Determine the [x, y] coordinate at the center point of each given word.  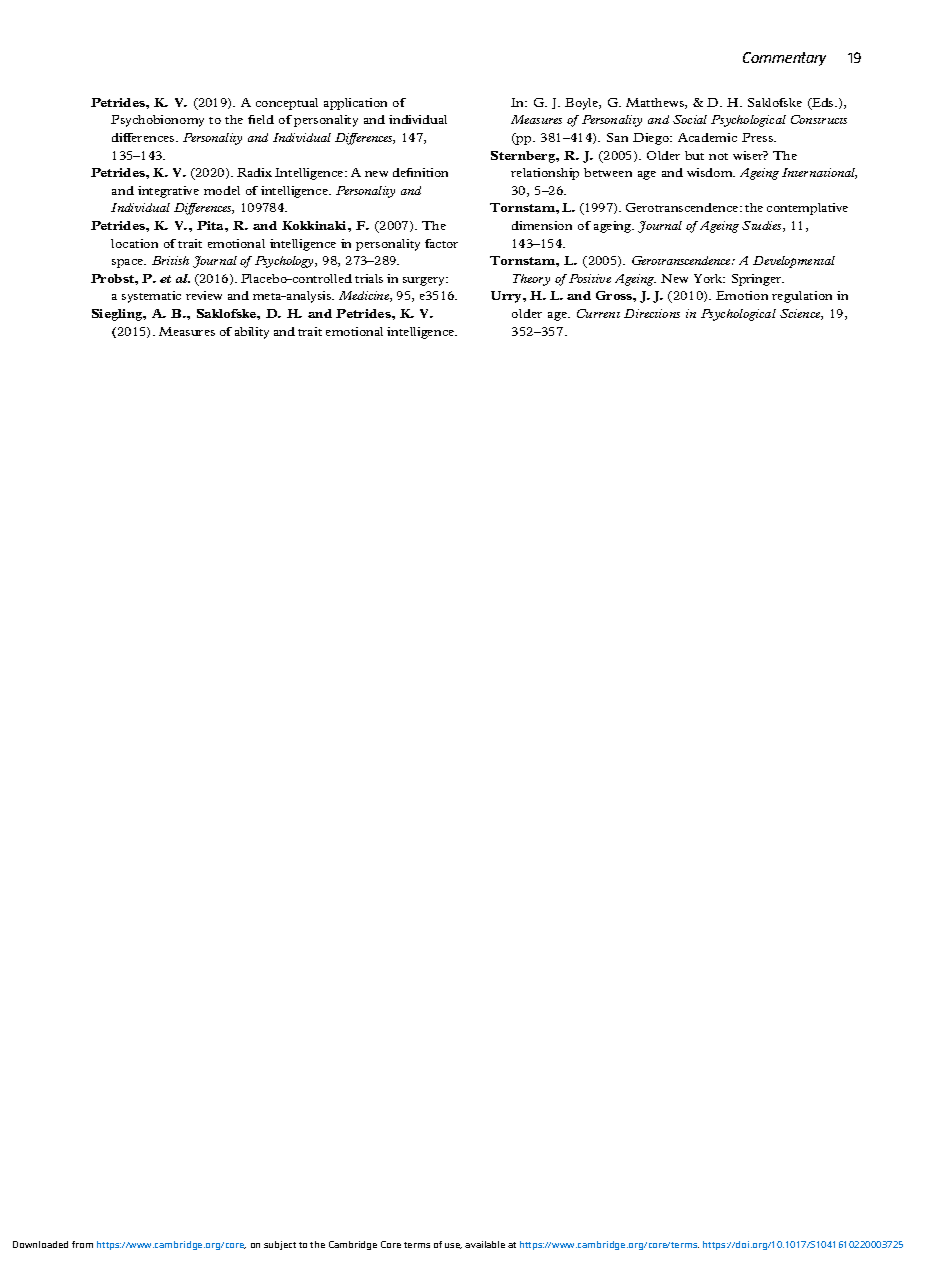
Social [690, 119]
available [485, 1244]
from [82, 1244]
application [355, 104]
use [453, 1246]
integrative [168, 192]
